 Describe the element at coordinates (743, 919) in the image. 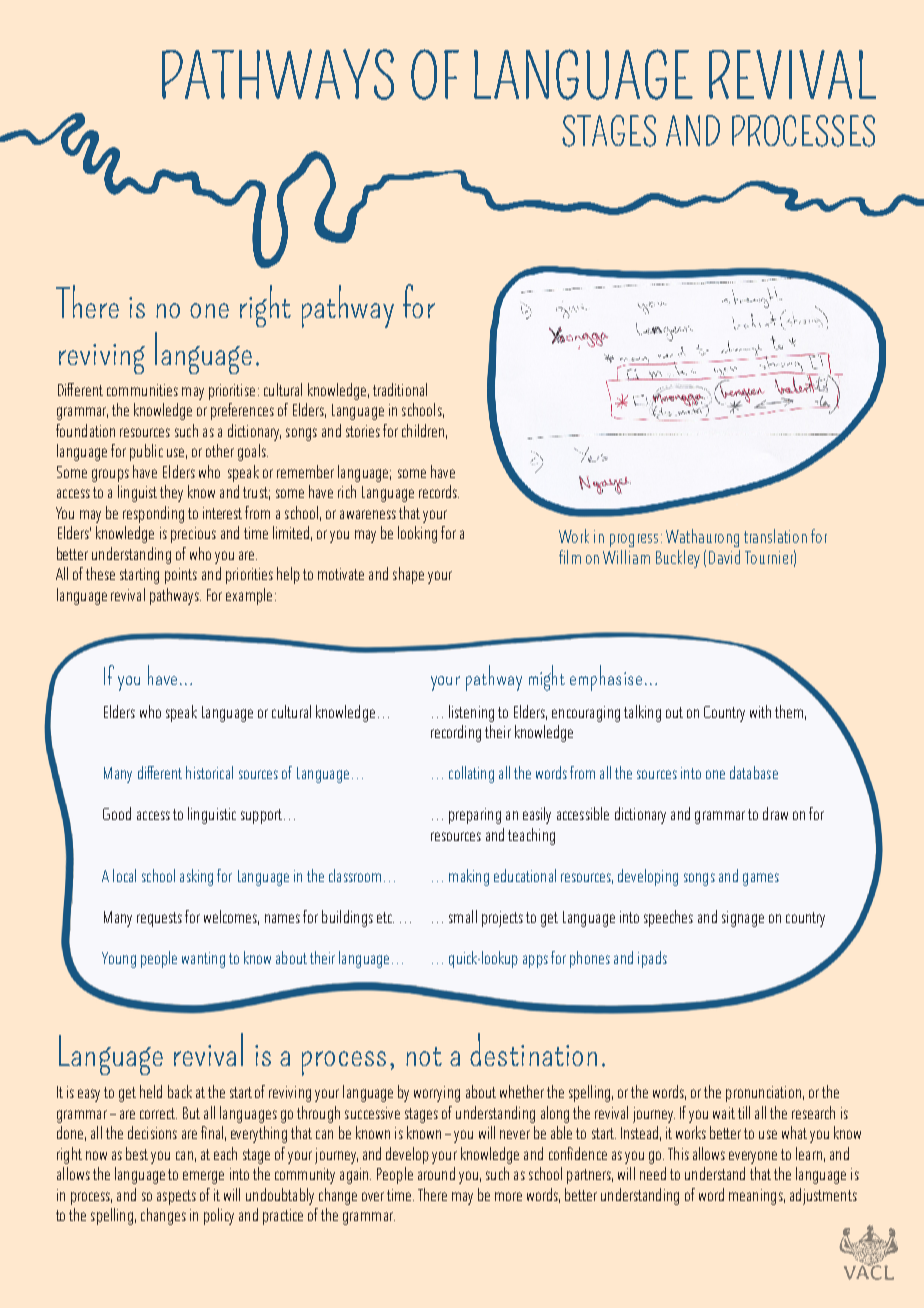

I see `signage` at that location.
